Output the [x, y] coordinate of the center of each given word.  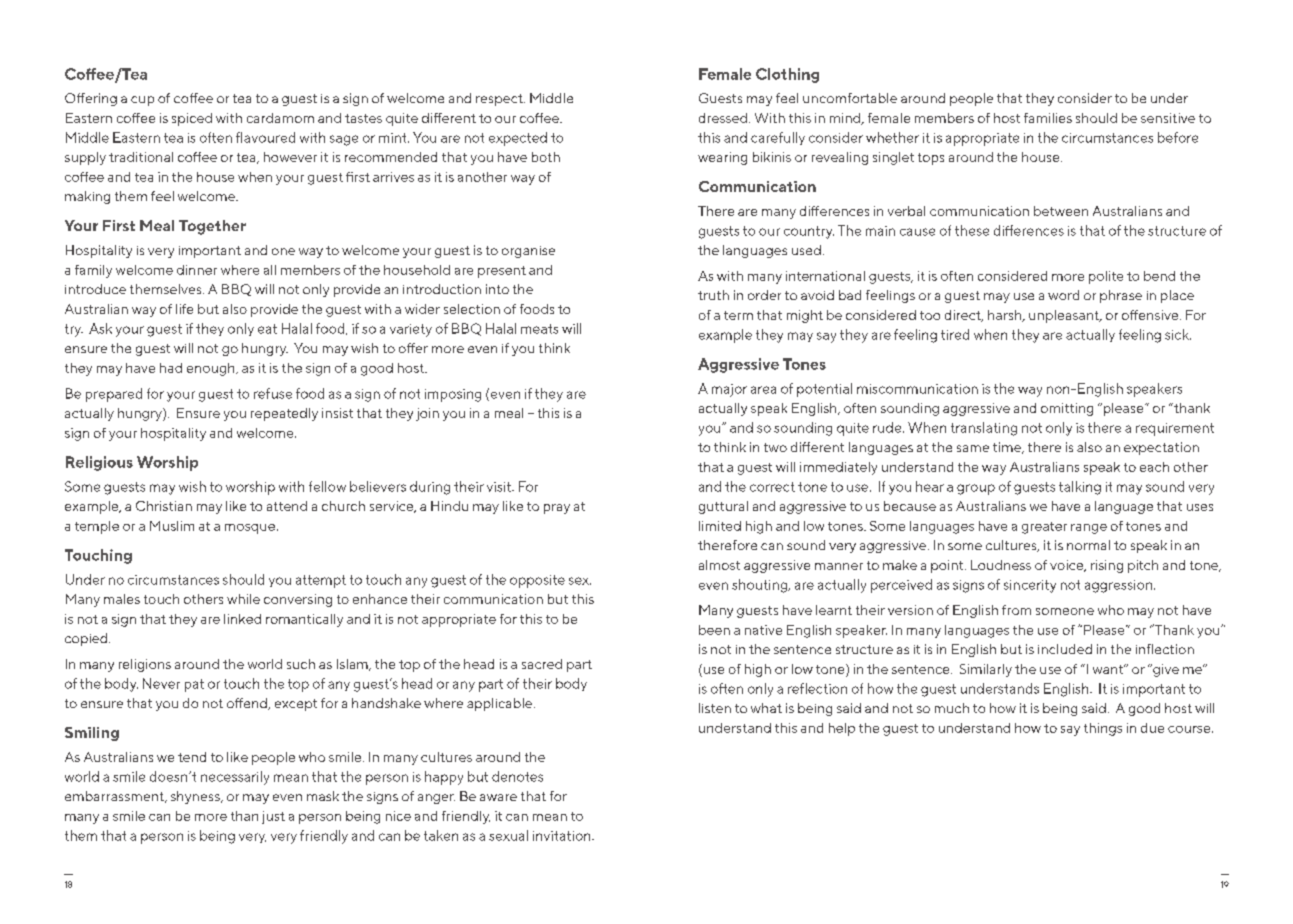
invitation [563, 836]
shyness [196, 797]
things [1103, 729]
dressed [723, 118]
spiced [192, 119]
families [1048, 118]
